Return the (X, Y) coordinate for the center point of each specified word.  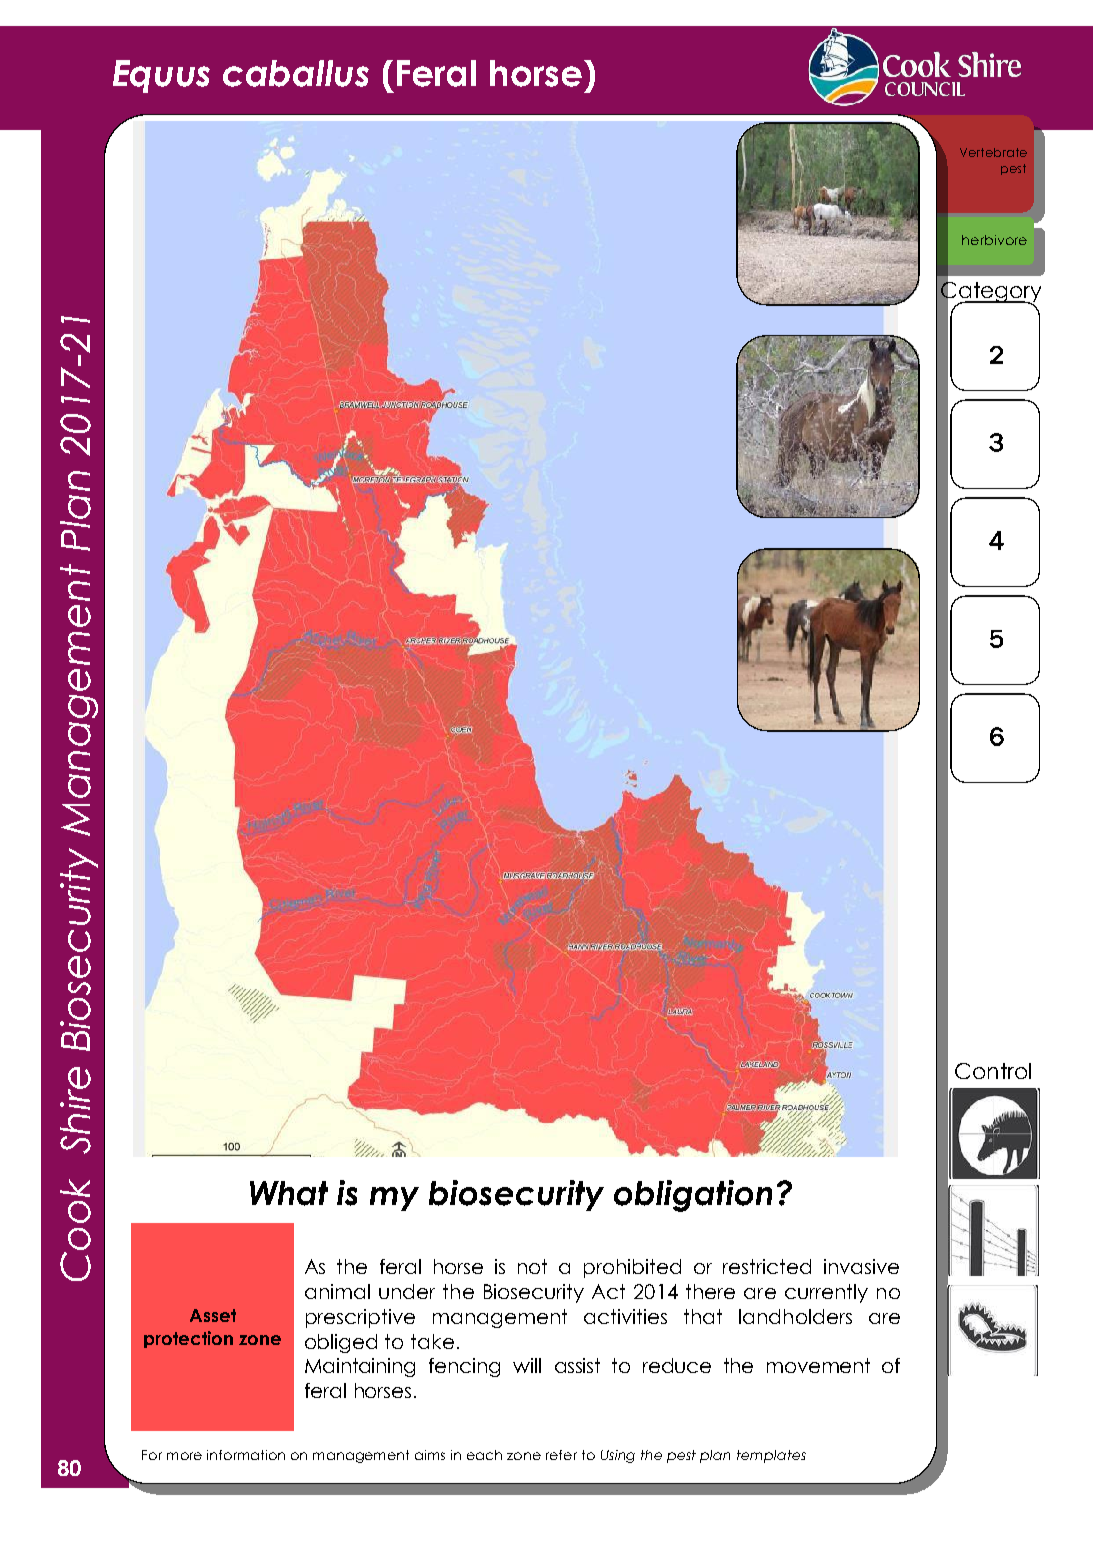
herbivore (994, 240)
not (532, 1266)
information (246, 1455)
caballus (296, 73)
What (289, 1193)
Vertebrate (993, 152)
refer (561, 1455)
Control (993, 1071)
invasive (861, 1266)
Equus (161, 76)
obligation (693, 1196)
